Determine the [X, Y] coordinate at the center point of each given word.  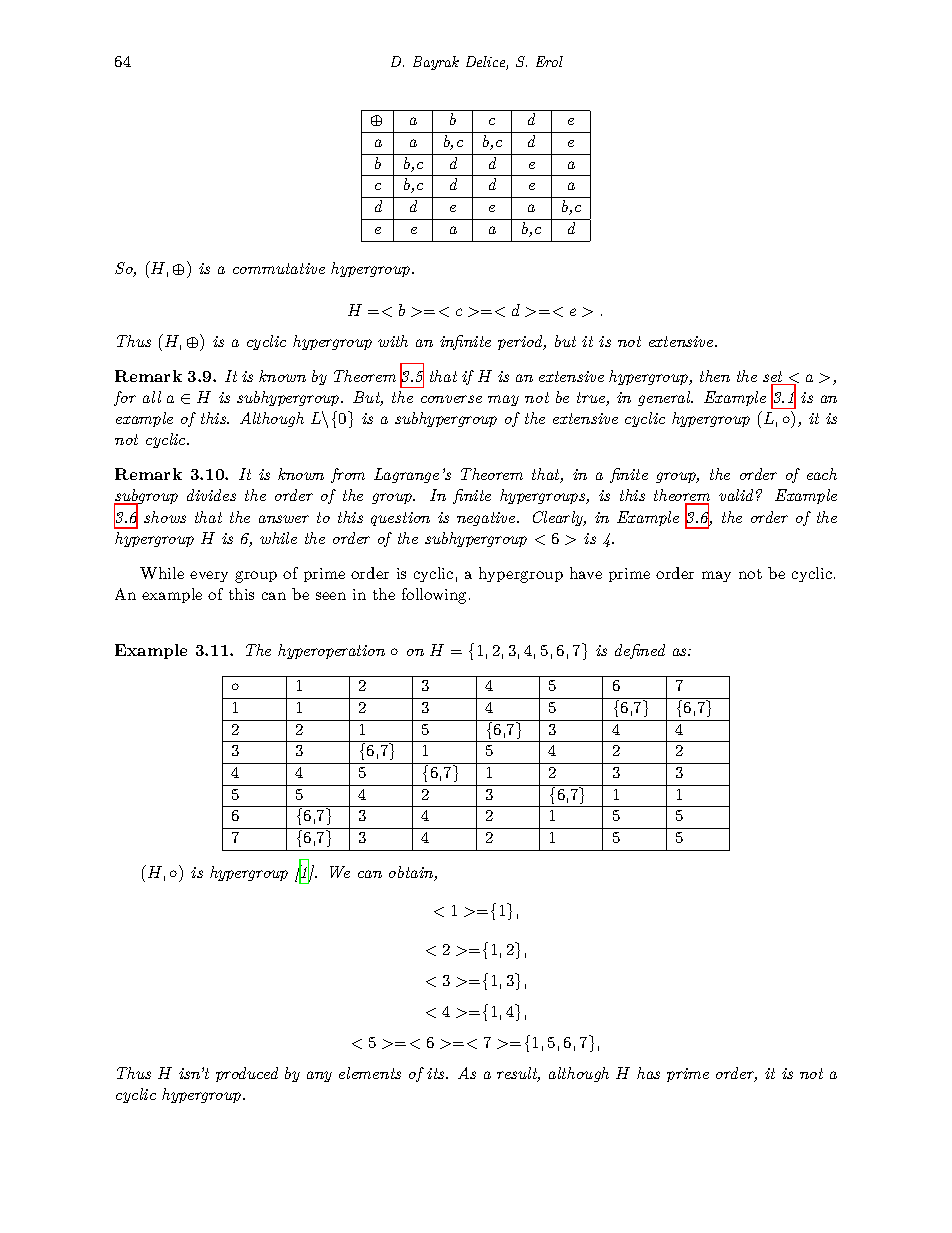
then [715, 376]
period [521, 342]
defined [640, 651]
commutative [279, 268]
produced [247, 1074]
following [436, 596]
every [209, 576]
